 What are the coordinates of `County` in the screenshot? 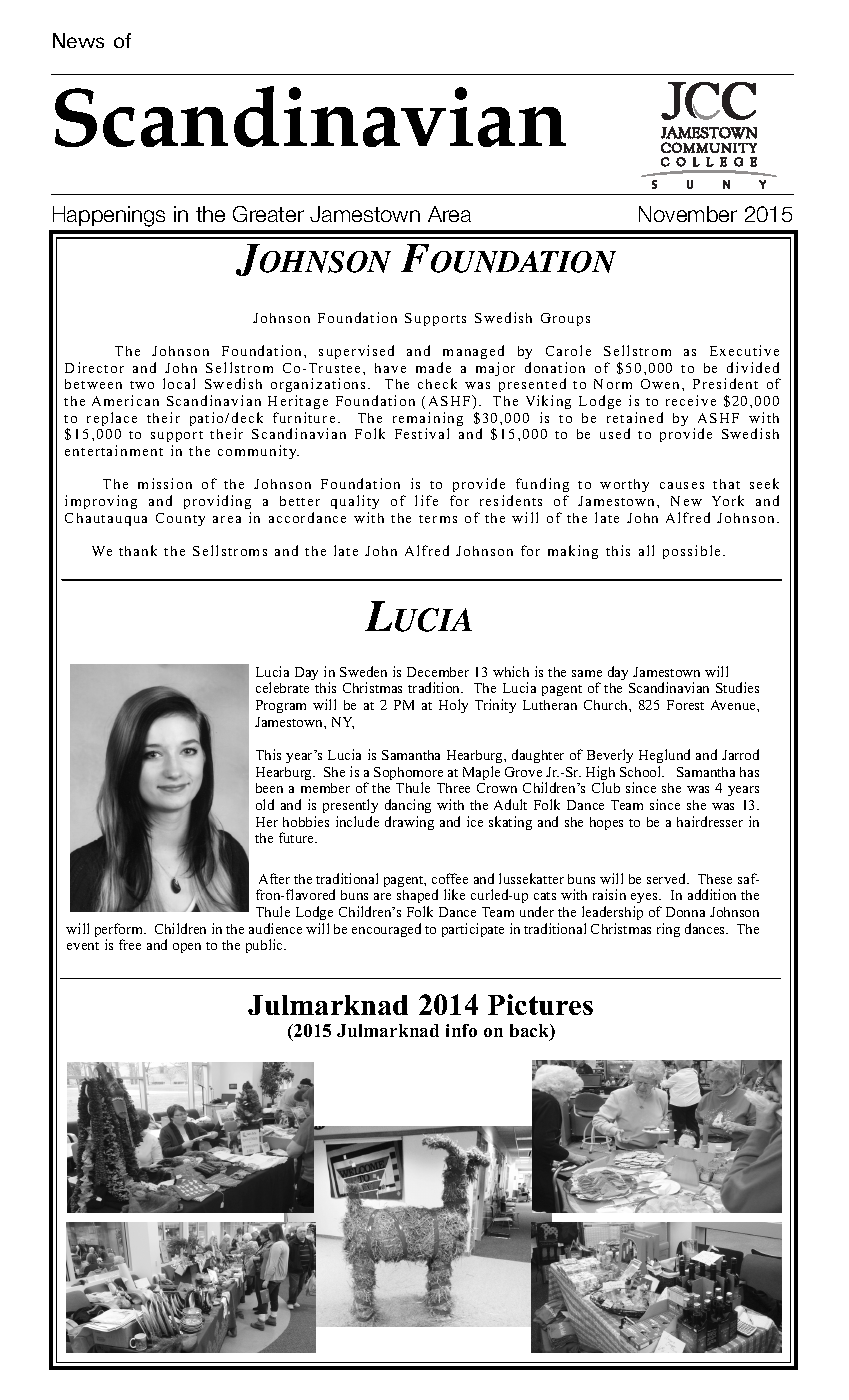 It's located at (180, 519).
